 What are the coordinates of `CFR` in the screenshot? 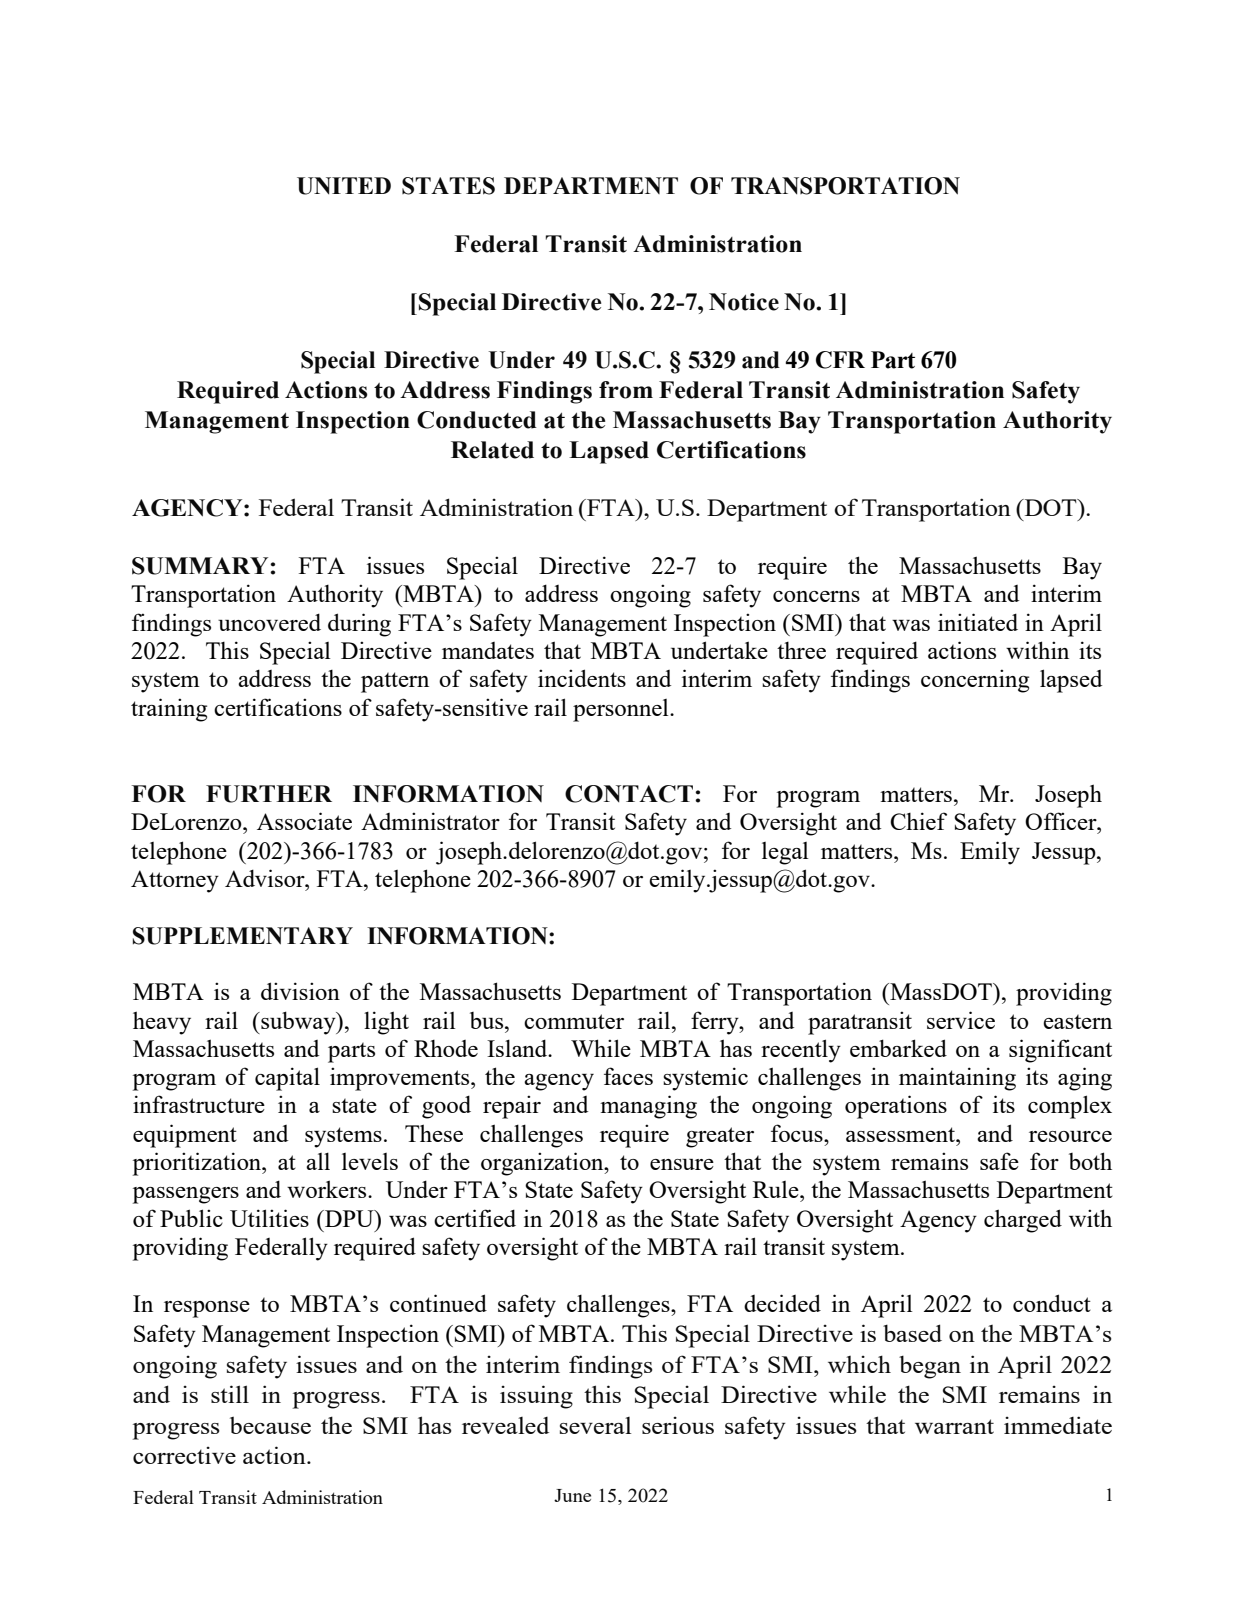 It's located at (840, 360).
